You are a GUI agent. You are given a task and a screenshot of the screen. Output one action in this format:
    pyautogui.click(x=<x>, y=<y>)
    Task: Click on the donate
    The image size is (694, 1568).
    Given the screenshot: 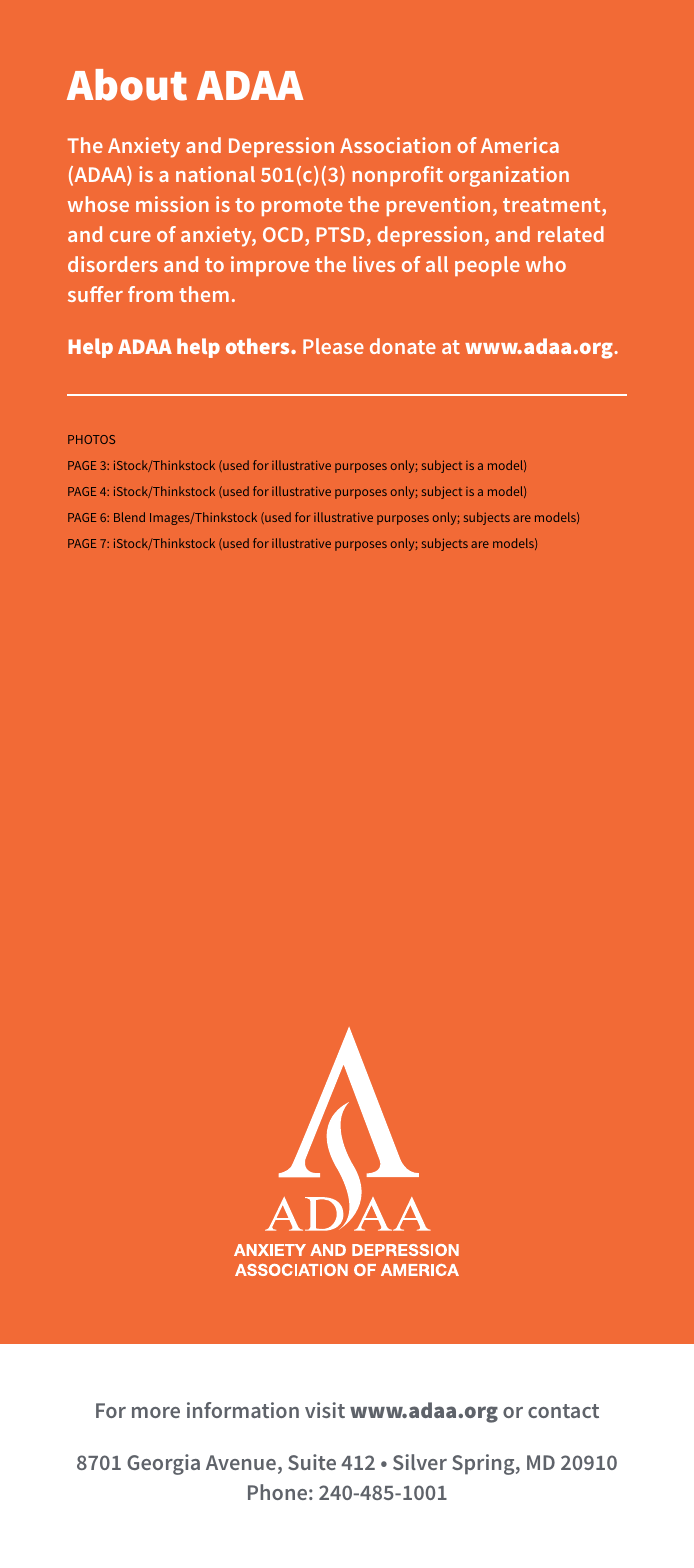 What is the action you would take?
    pyautogui.click(x=403, y=346)
